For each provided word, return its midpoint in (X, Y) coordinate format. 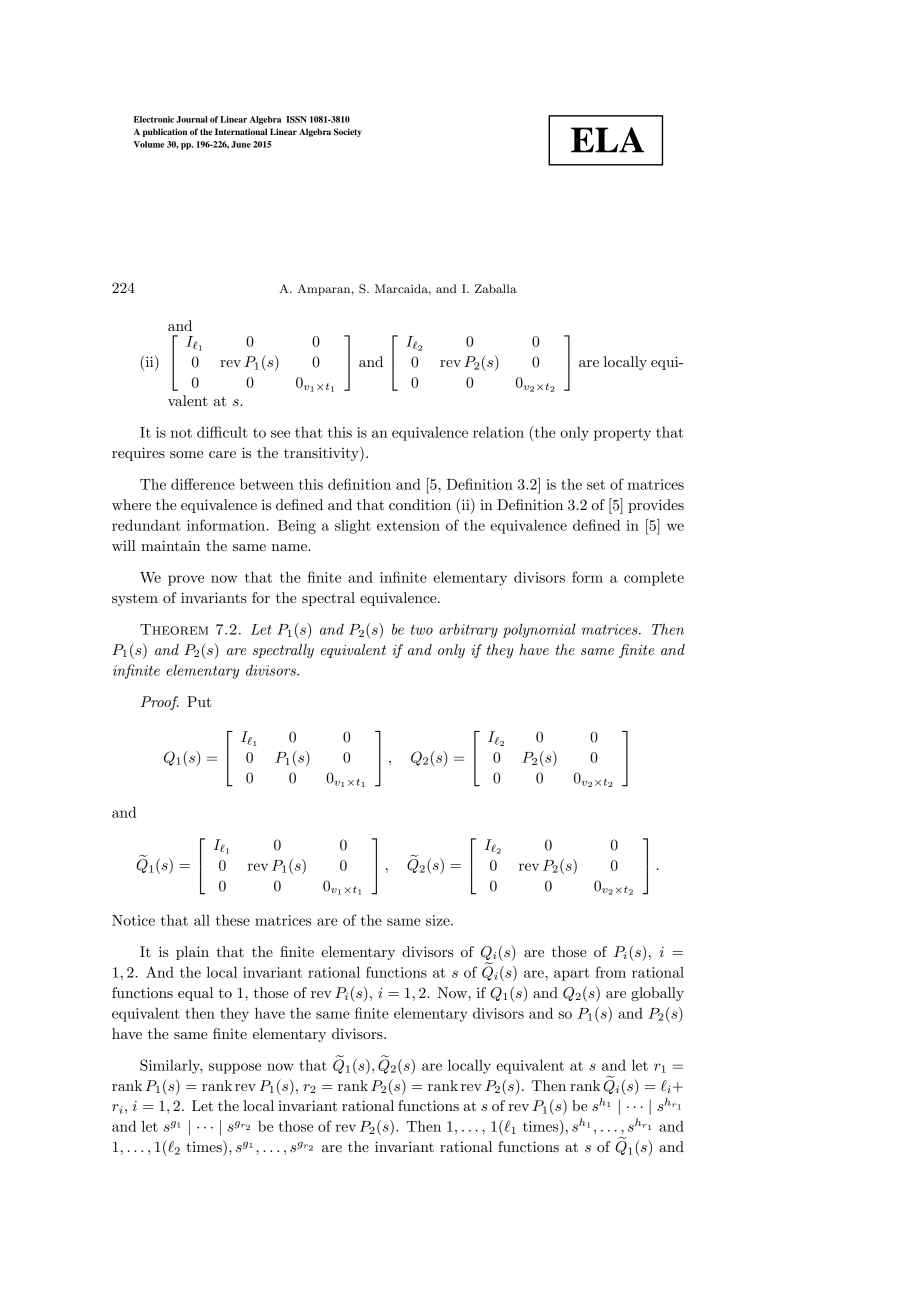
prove (186, 580)
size (439, 920)
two (422, 630)
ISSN (296, 119)
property (622, 434)
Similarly (171, 1066)
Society (347, 132)
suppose (235, 1068)
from (610, 972)
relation (498, 432)
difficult (222, 432)
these (233, 920)
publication (165, 132)
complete (654, 579)
